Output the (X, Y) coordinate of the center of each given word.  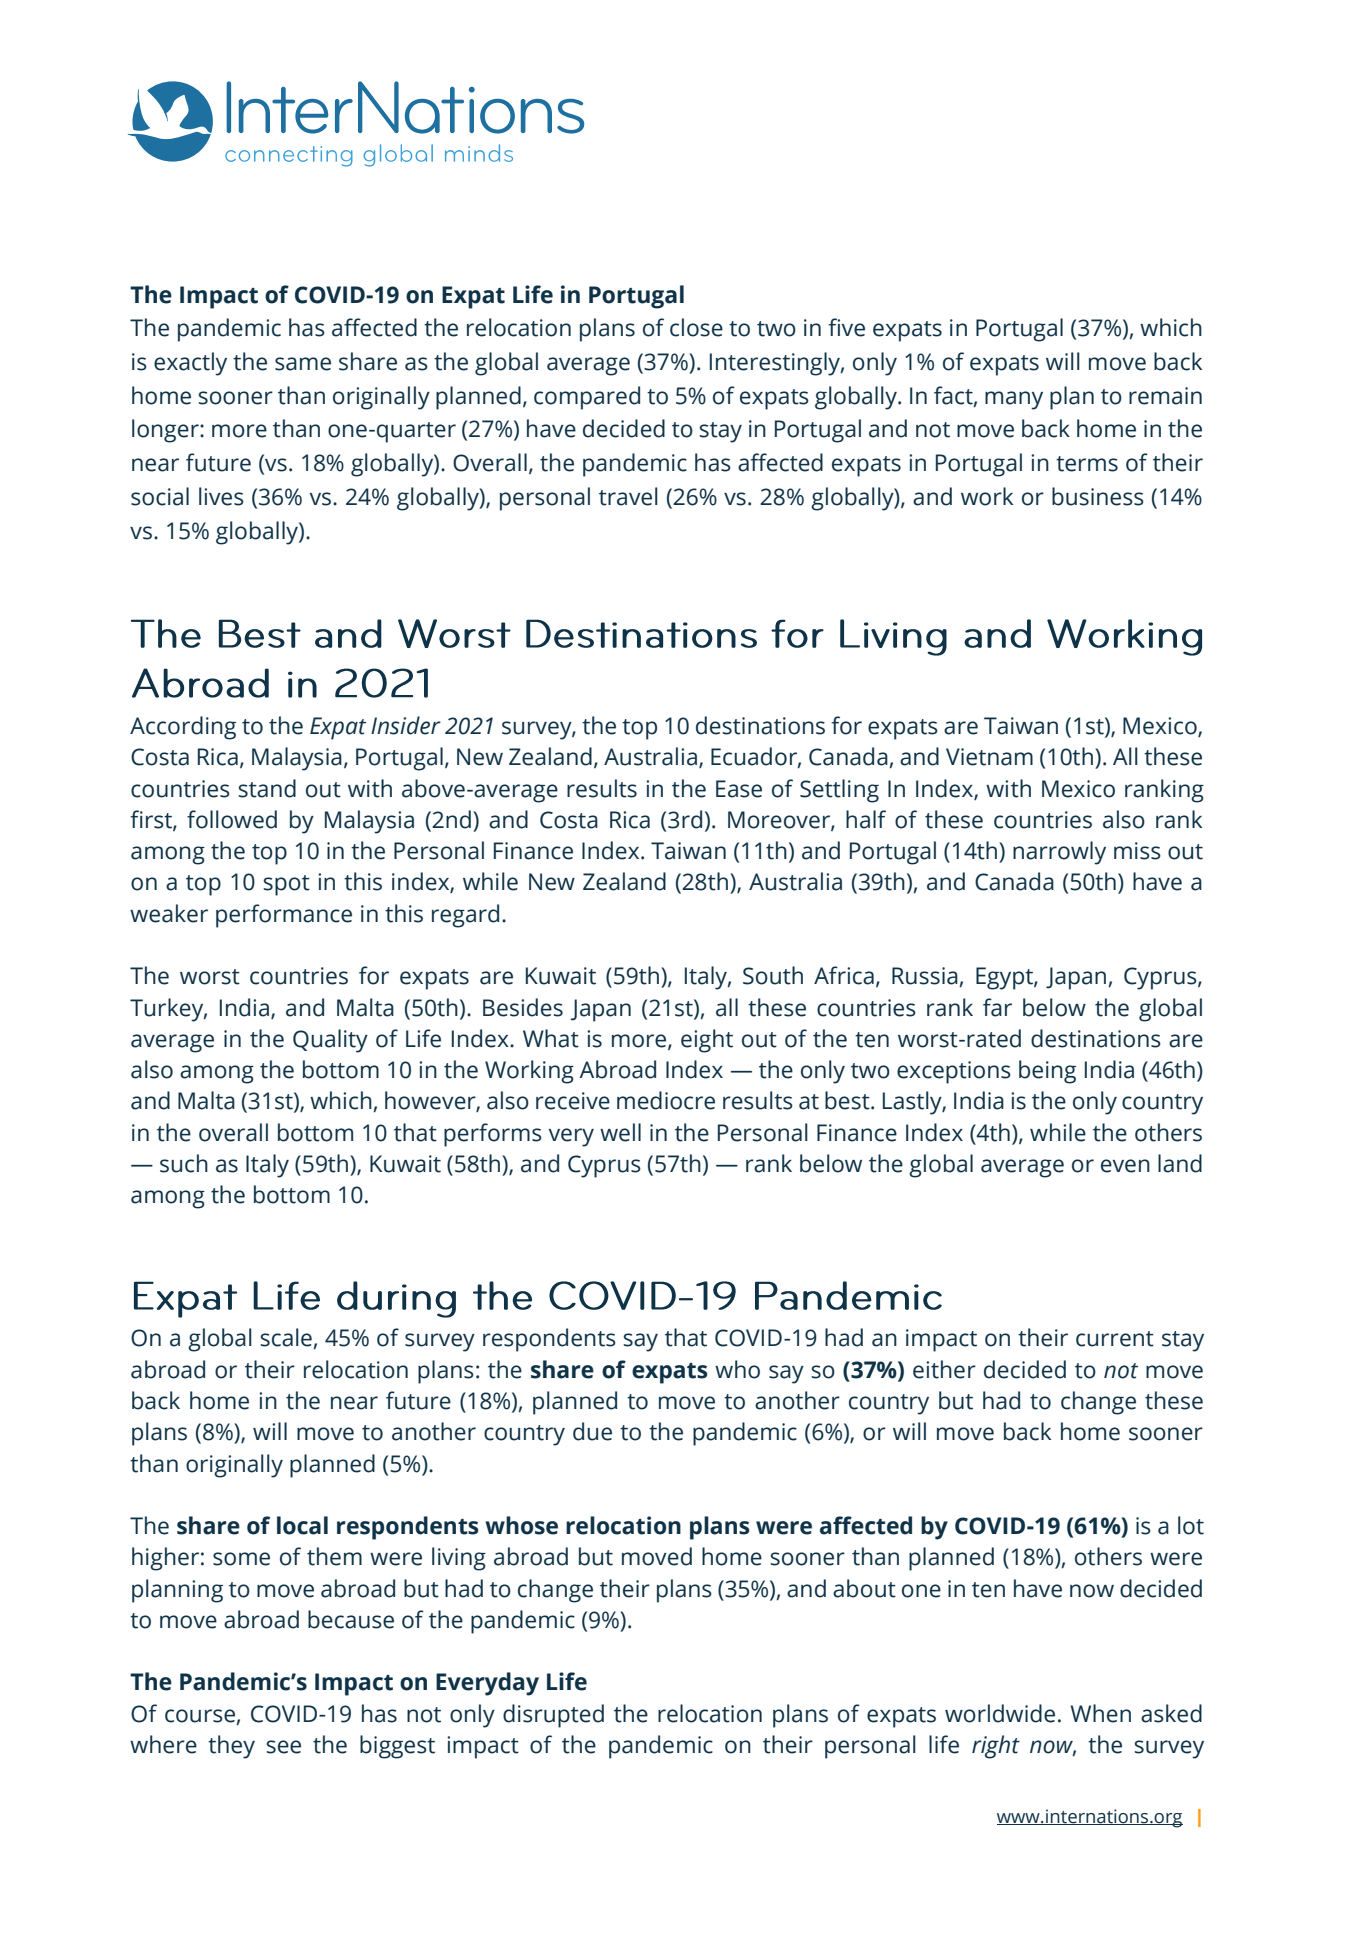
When (1100, 1713)
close (696, 327)
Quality (330, 1041)
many (1014, 400)
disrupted (553, 1716)
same (303, 364)
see (284, 1747)
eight (707, 1041)
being (1047, 1072)
